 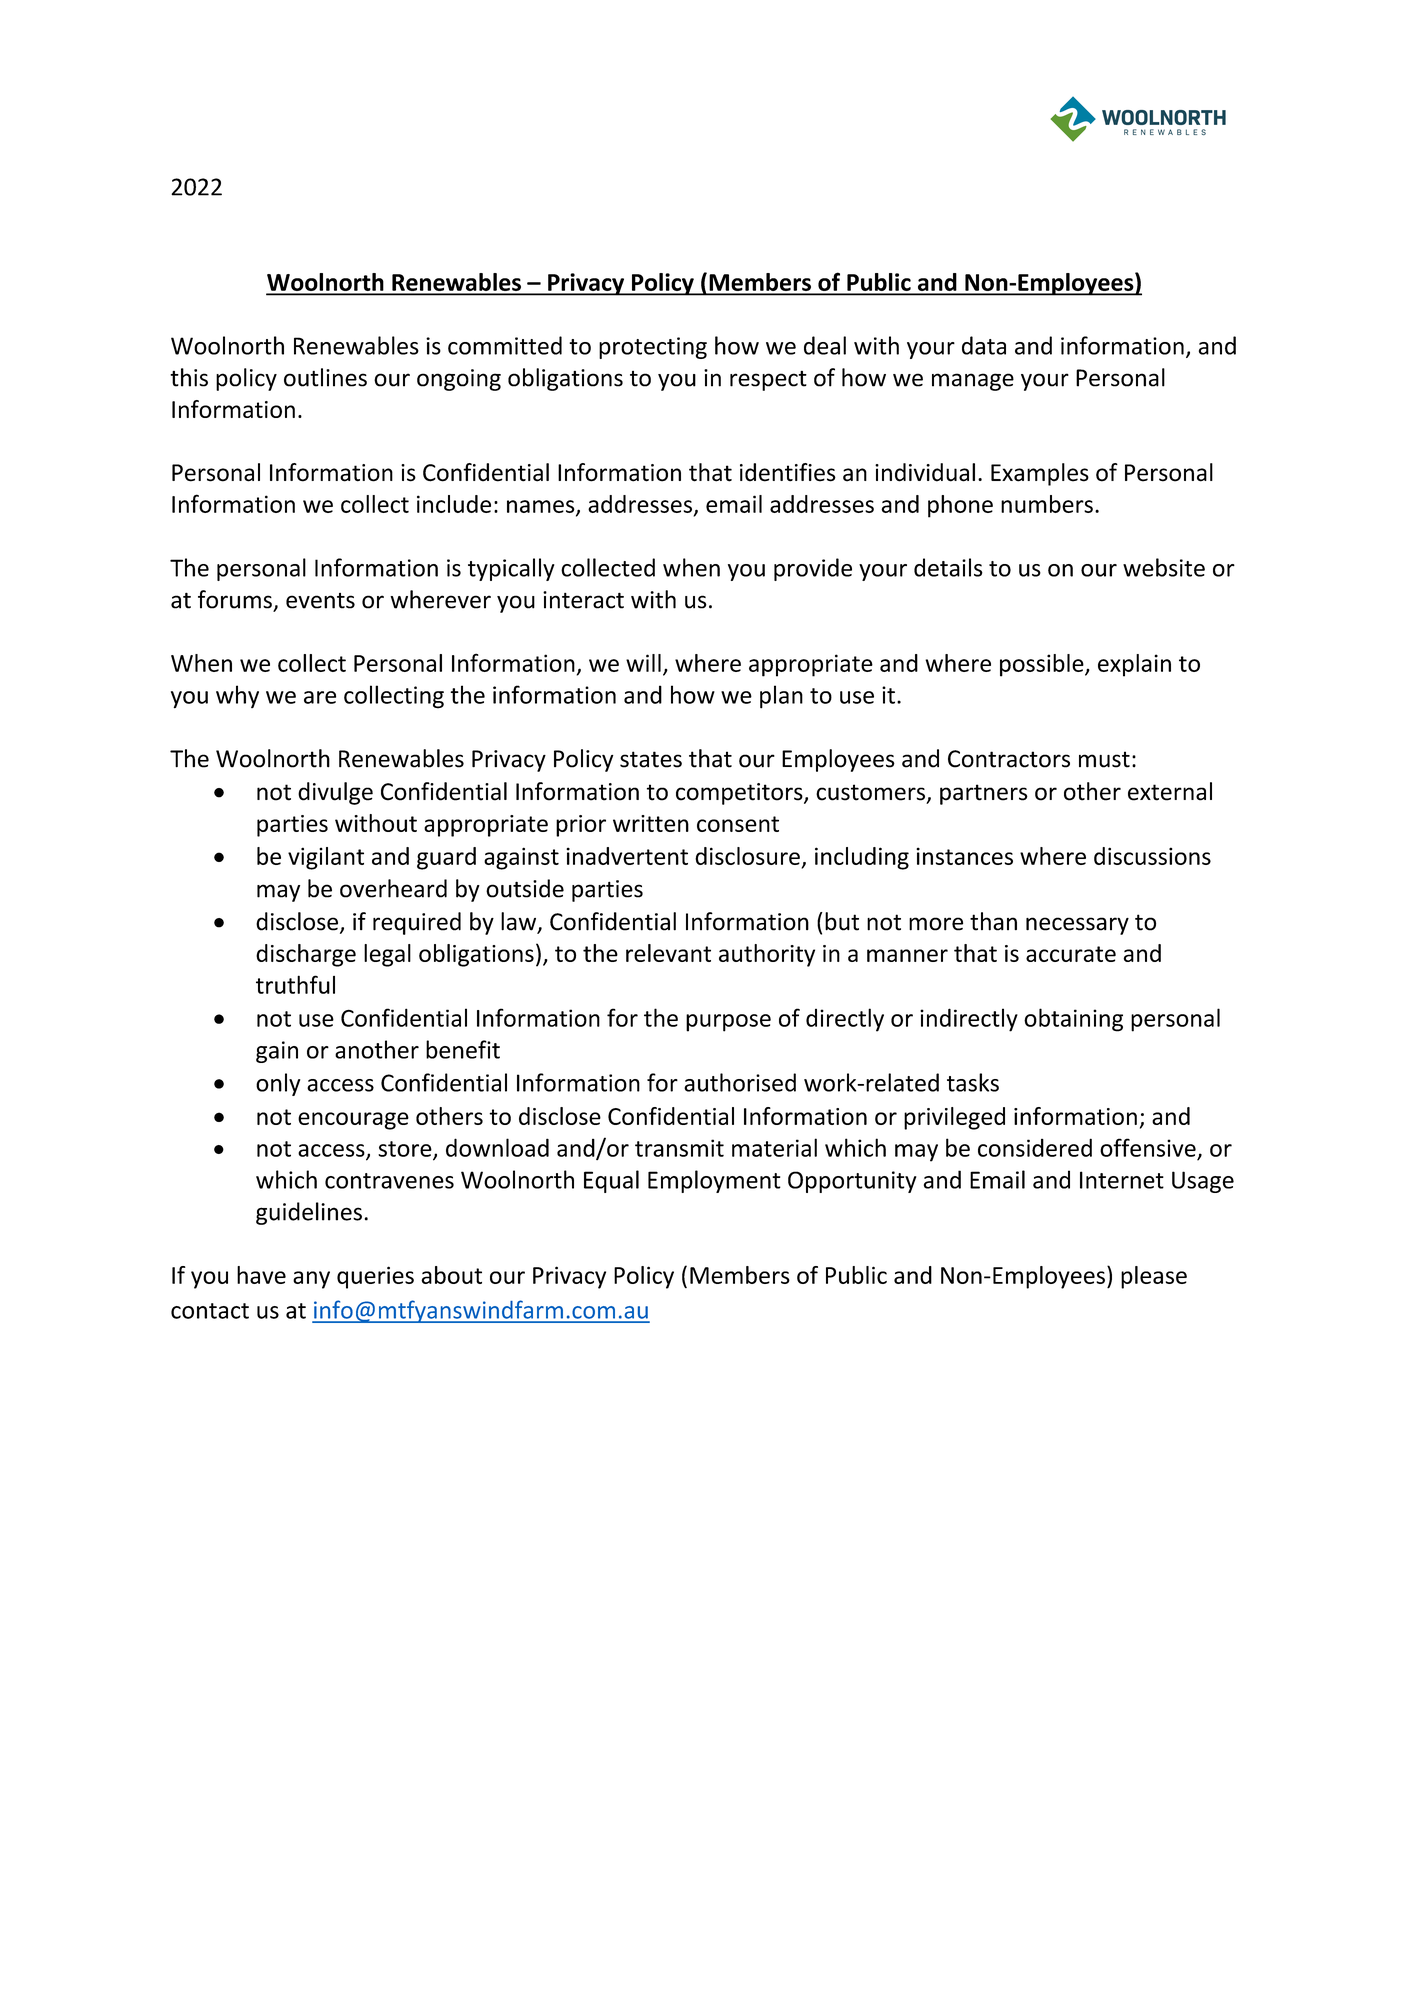 What do you see at coordinates (714, 1181) in the document?
I see `Employment` at bounding box center [714, 1181].
